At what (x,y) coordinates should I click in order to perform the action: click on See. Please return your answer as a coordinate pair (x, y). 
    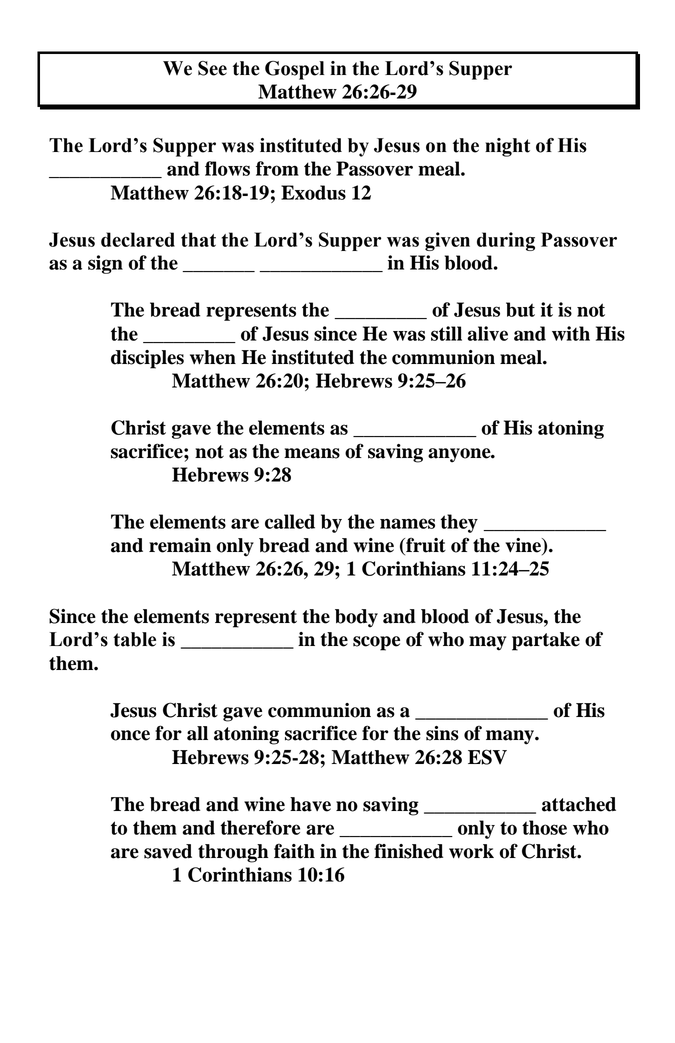
    Looking at the image, I should click on (212, 68).
